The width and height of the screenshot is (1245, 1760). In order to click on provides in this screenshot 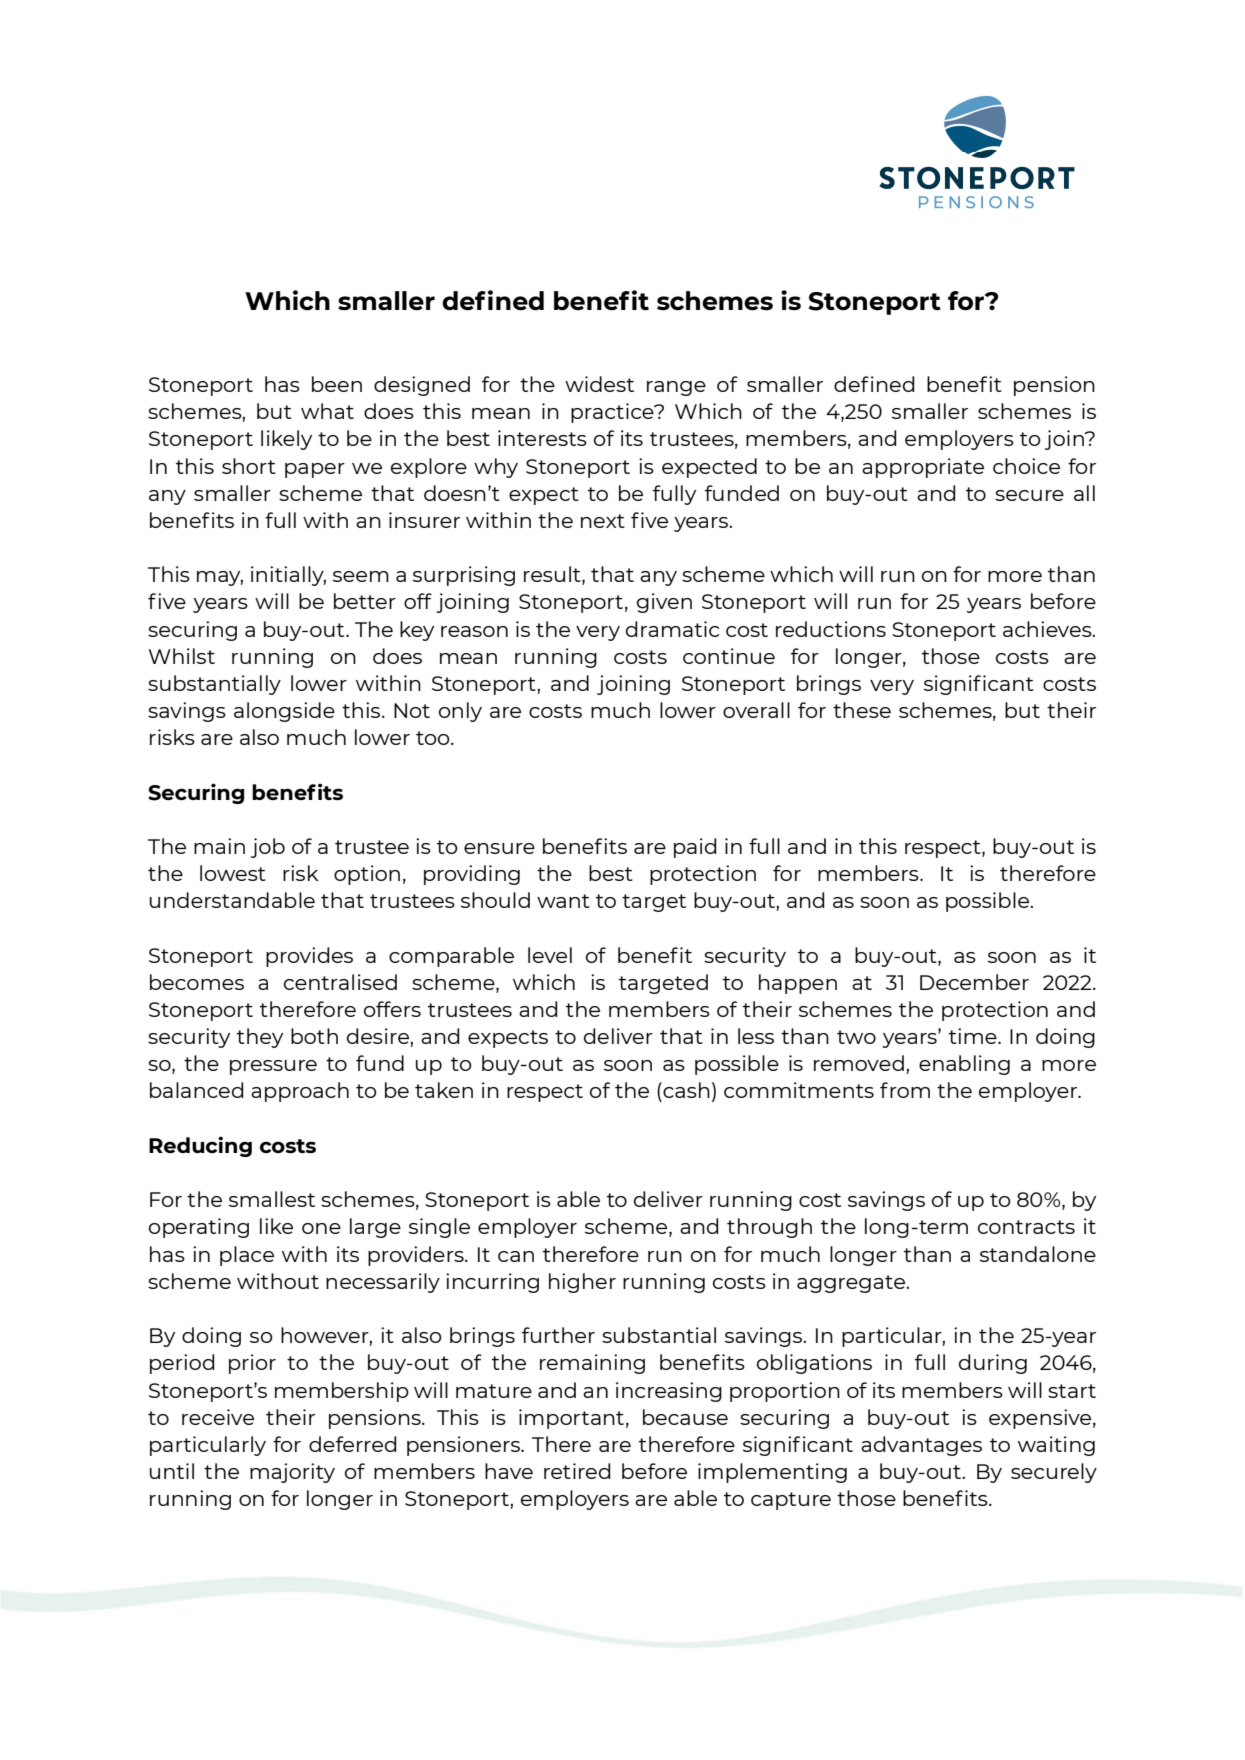, I will do `click(309, 957)`.
